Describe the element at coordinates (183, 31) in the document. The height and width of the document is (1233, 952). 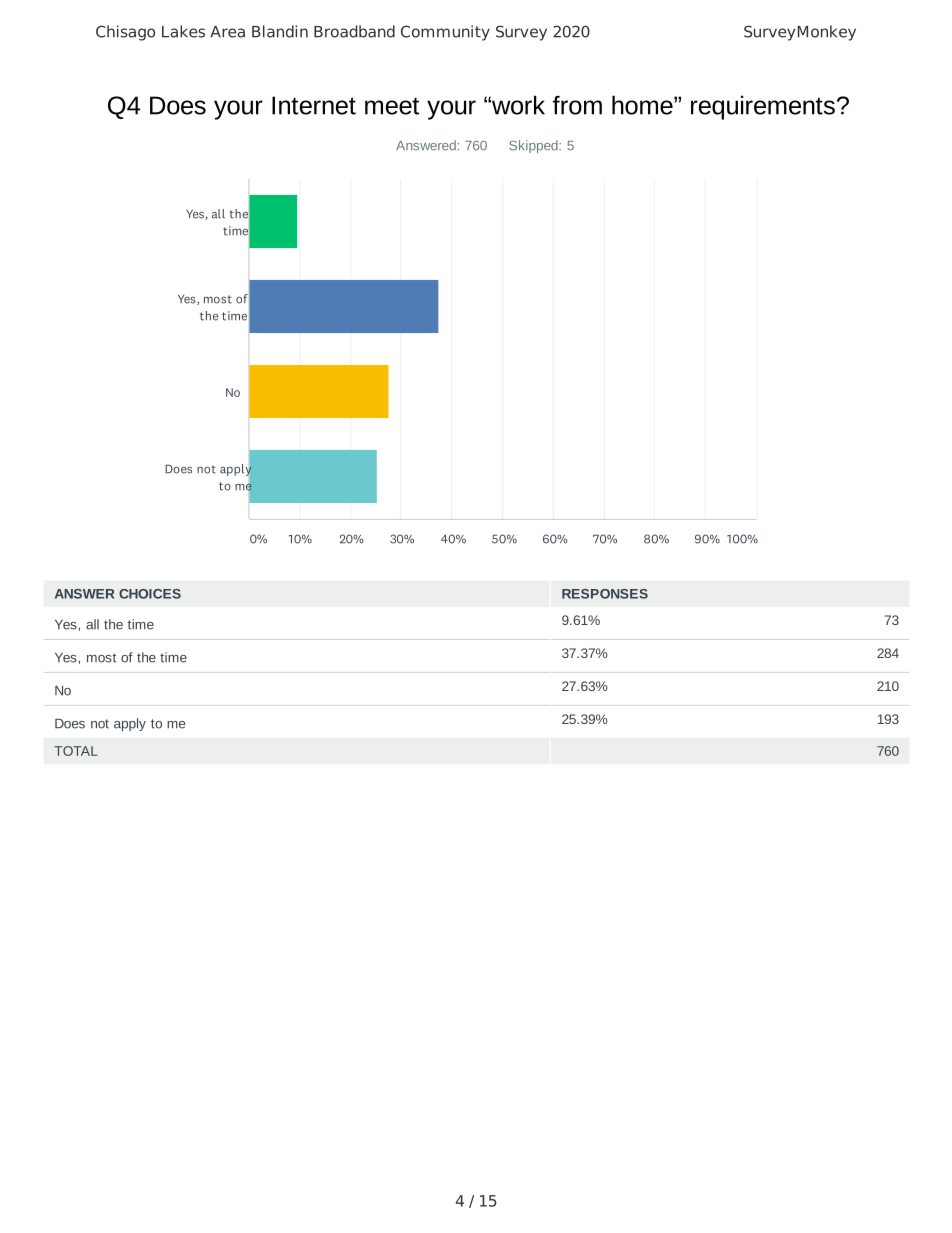
I see `Lakes` at that location.
